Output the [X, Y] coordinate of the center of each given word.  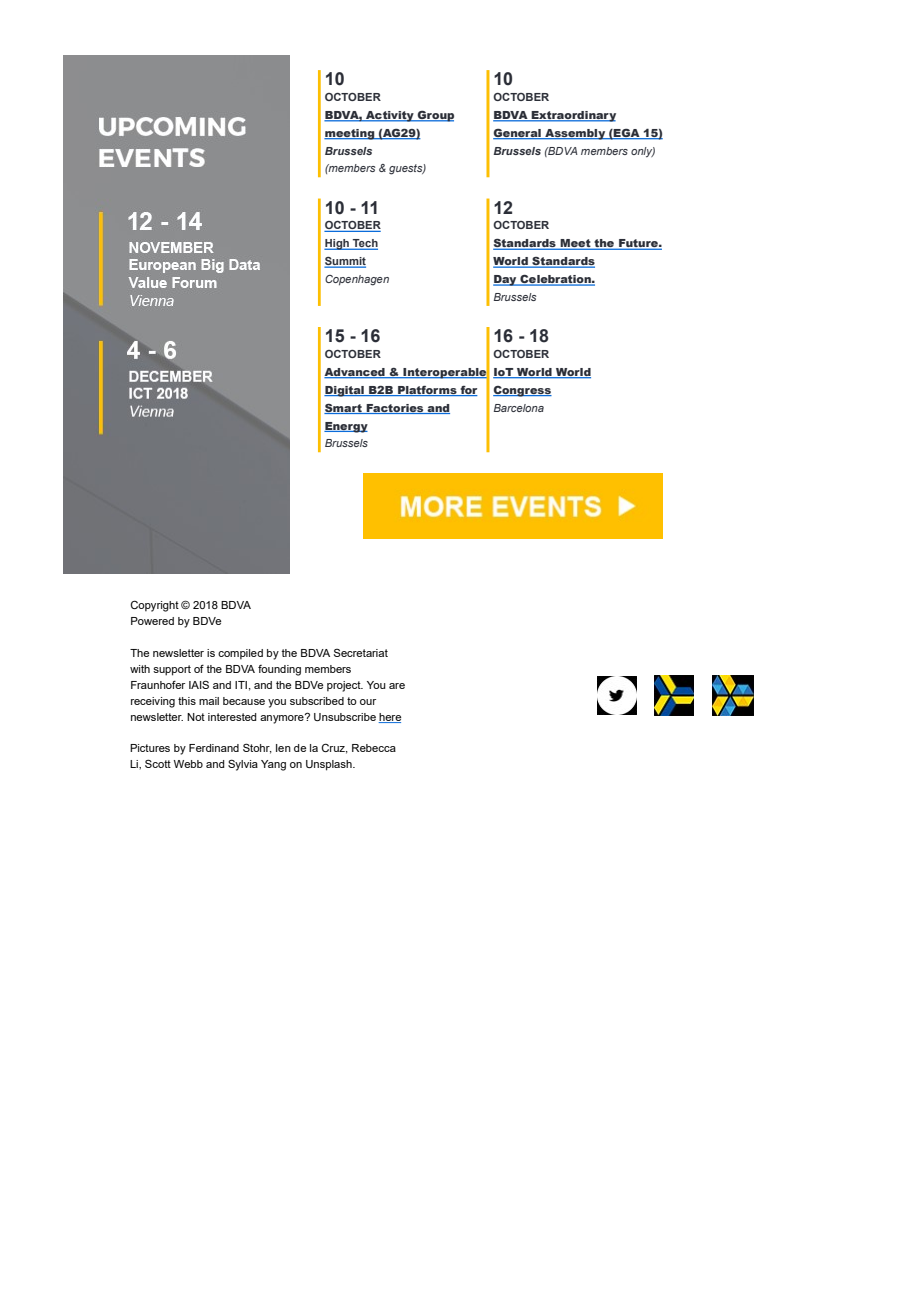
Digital [345, 391]
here [390, 718]
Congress [522, 391]
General [518, 133]
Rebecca [374, 748]
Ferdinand [214, 748]
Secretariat [361, 653]
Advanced [355, 373]
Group [435, 116]
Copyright [154, 606]
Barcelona [519, 408]
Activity [390, 116]
